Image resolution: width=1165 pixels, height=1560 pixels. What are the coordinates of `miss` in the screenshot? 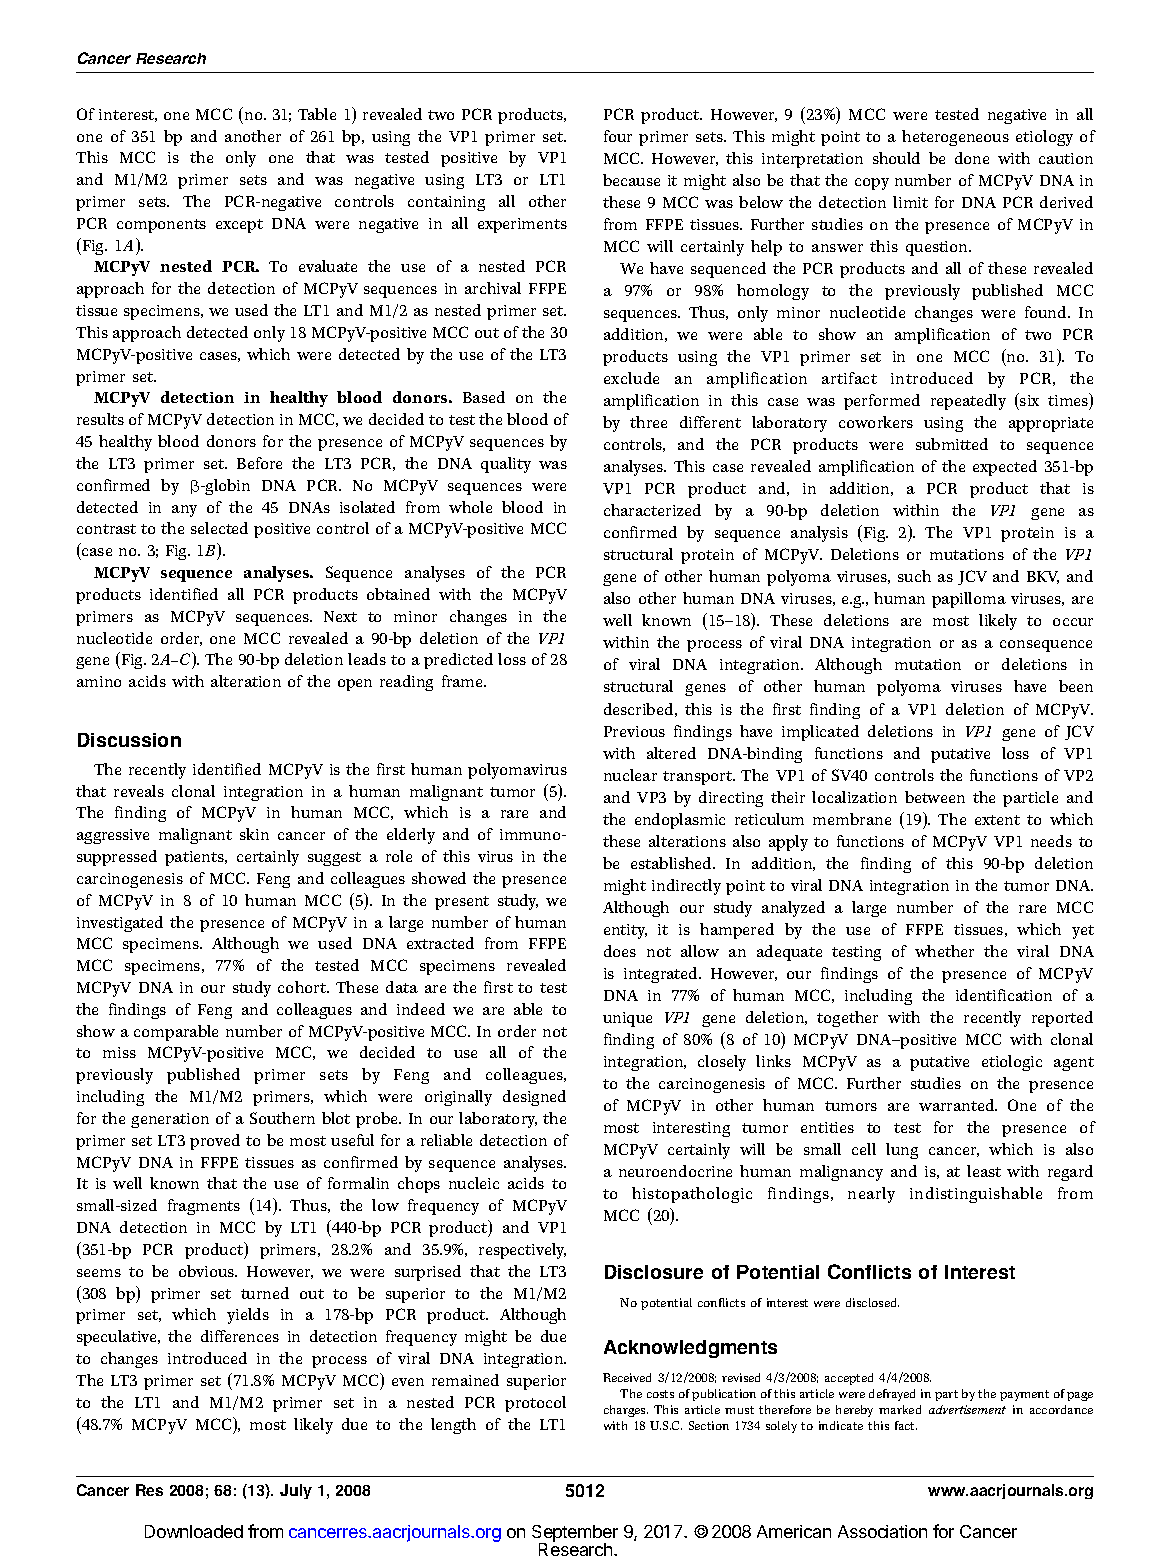 It's located at (119, 1052).
